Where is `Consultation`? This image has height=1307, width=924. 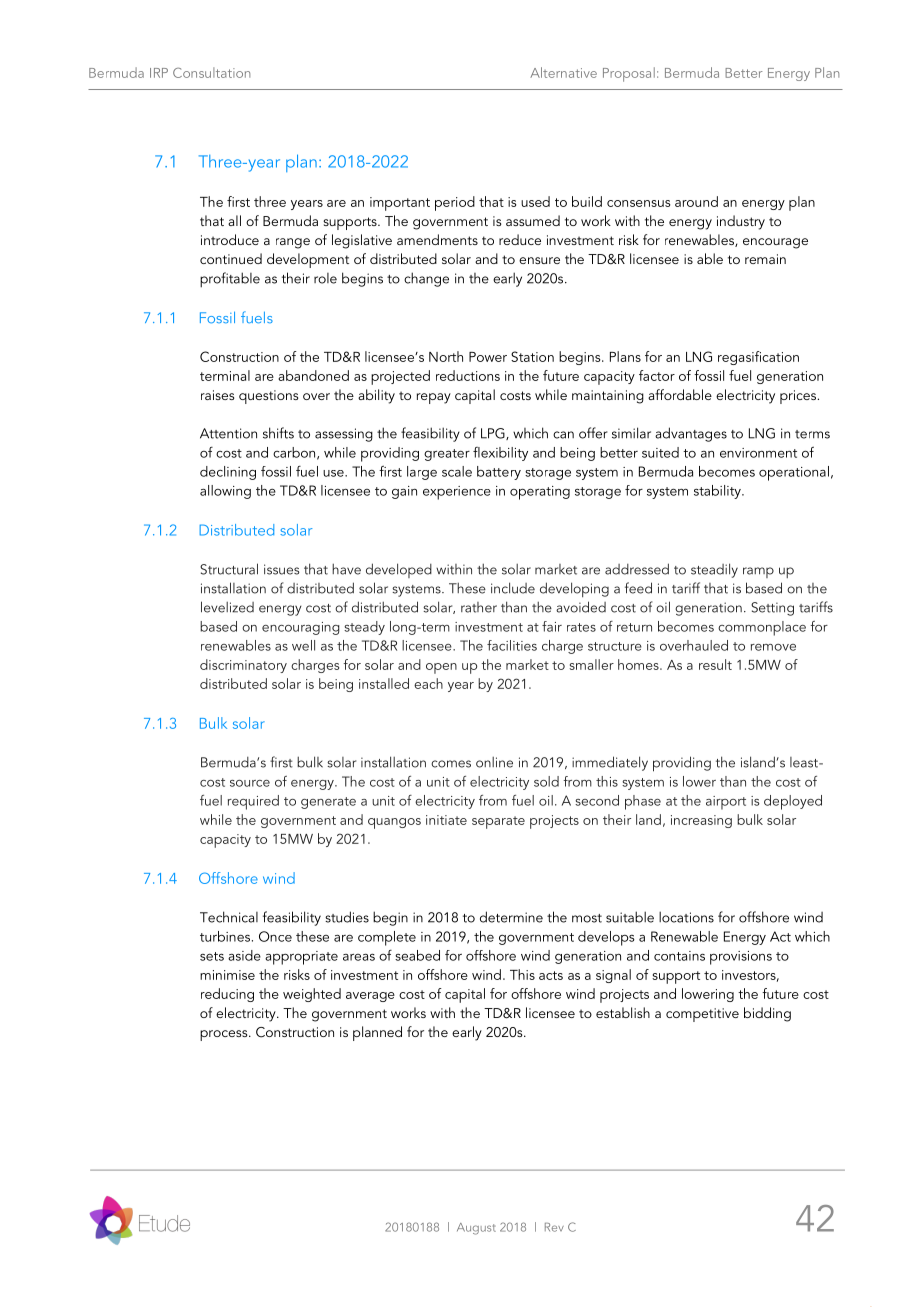
Consultation is located at coordinates (211, 72).
